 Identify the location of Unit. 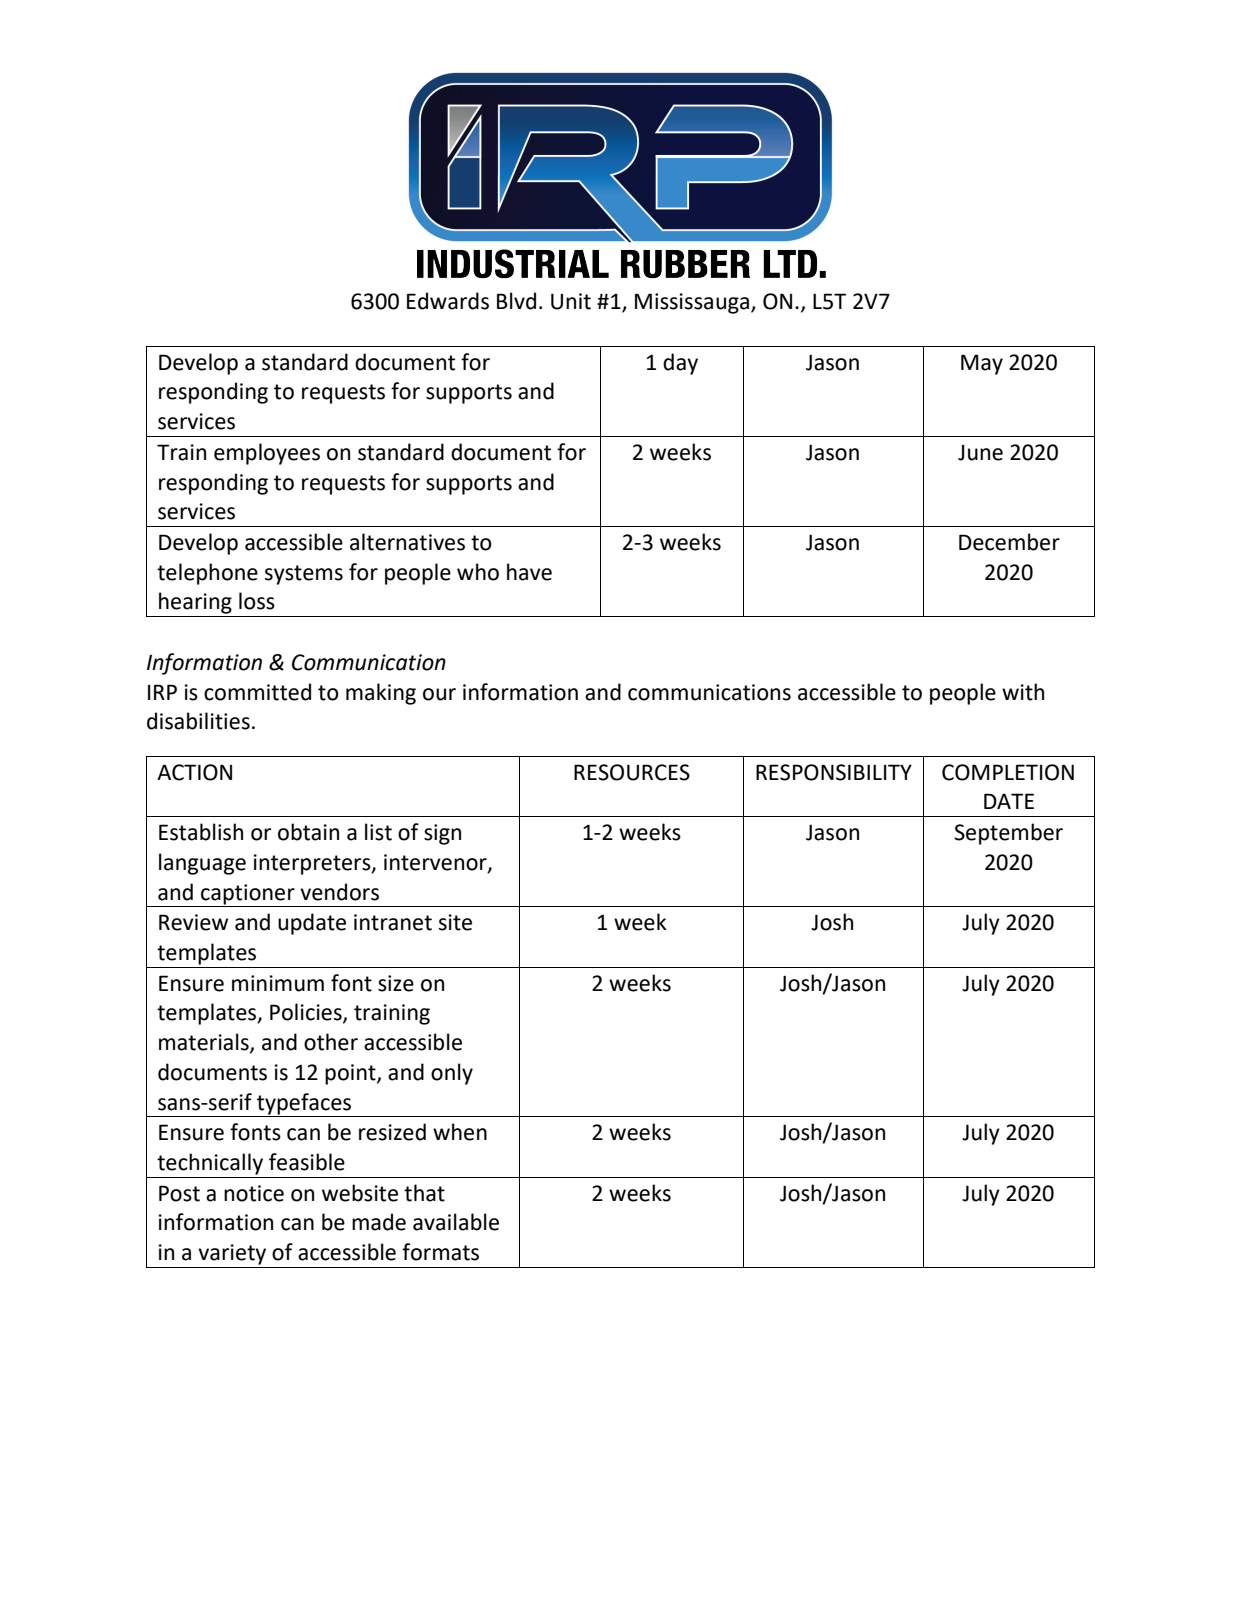
(571, 301).
